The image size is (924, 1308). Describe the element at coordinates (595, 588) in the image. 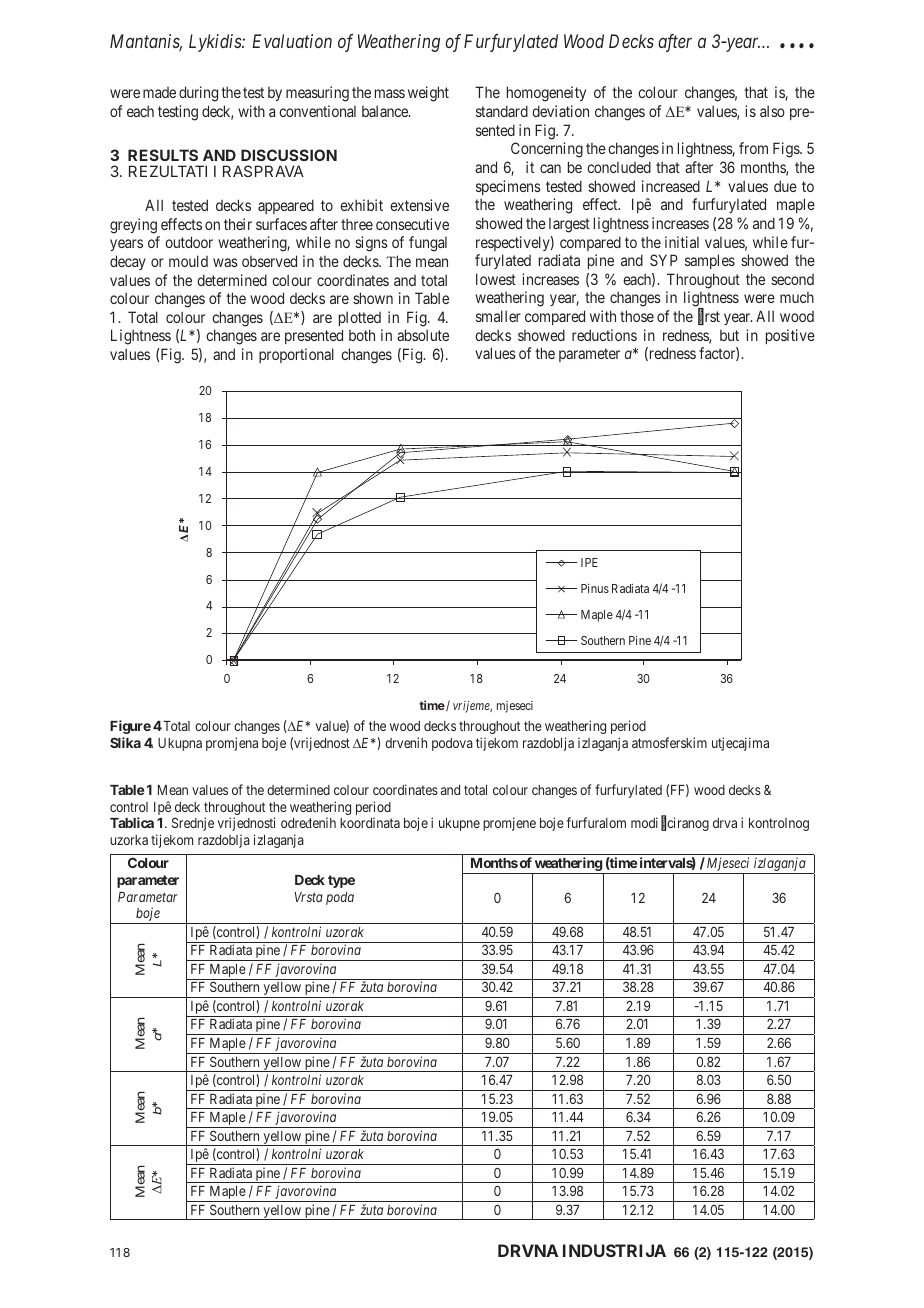

I see `Pinus` at that location.
